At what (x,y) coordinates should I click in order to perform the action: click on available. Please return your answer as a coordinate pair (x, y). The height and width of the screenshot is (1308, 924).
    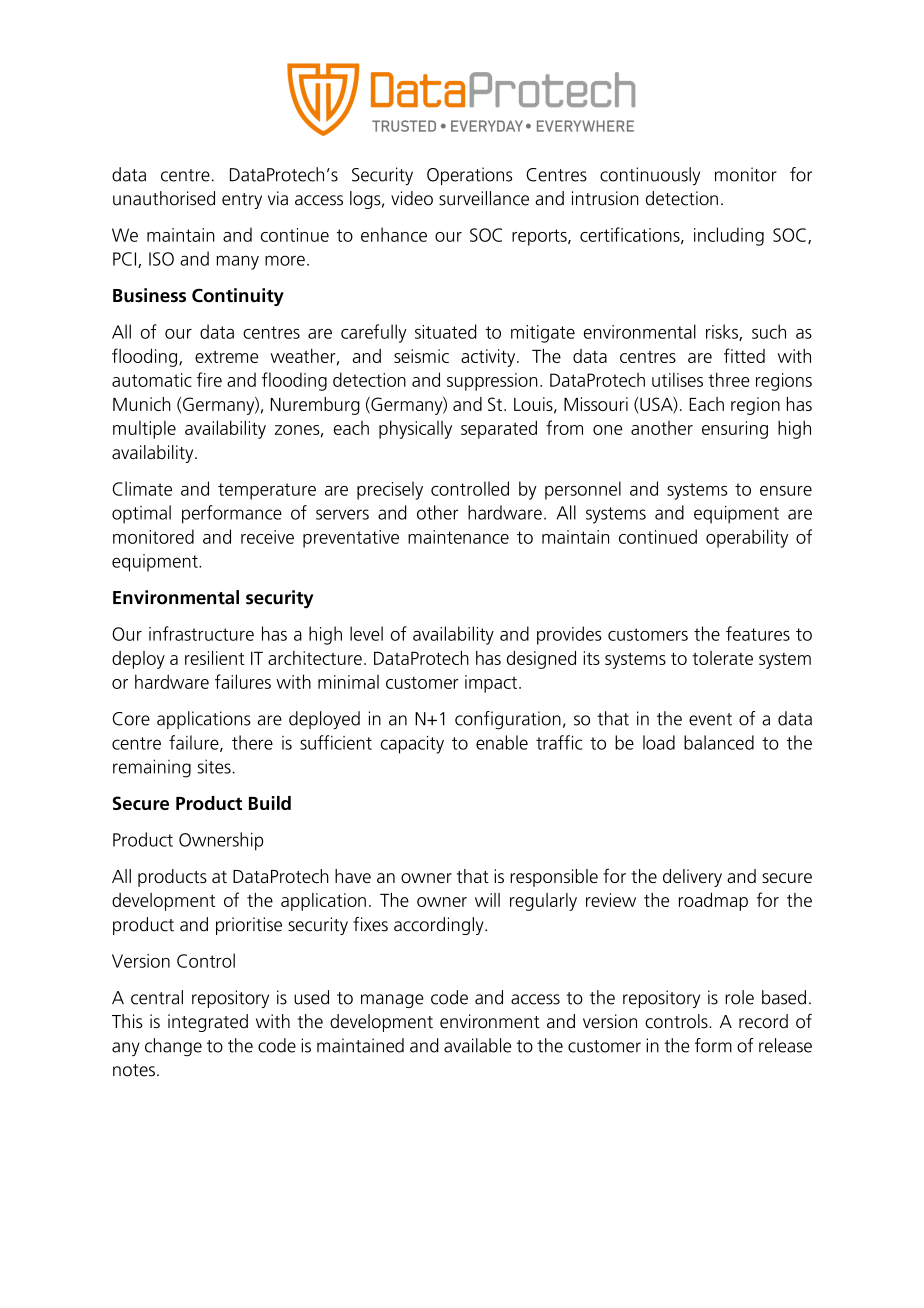
    Looking at the image, I should click on (477, 1045).
